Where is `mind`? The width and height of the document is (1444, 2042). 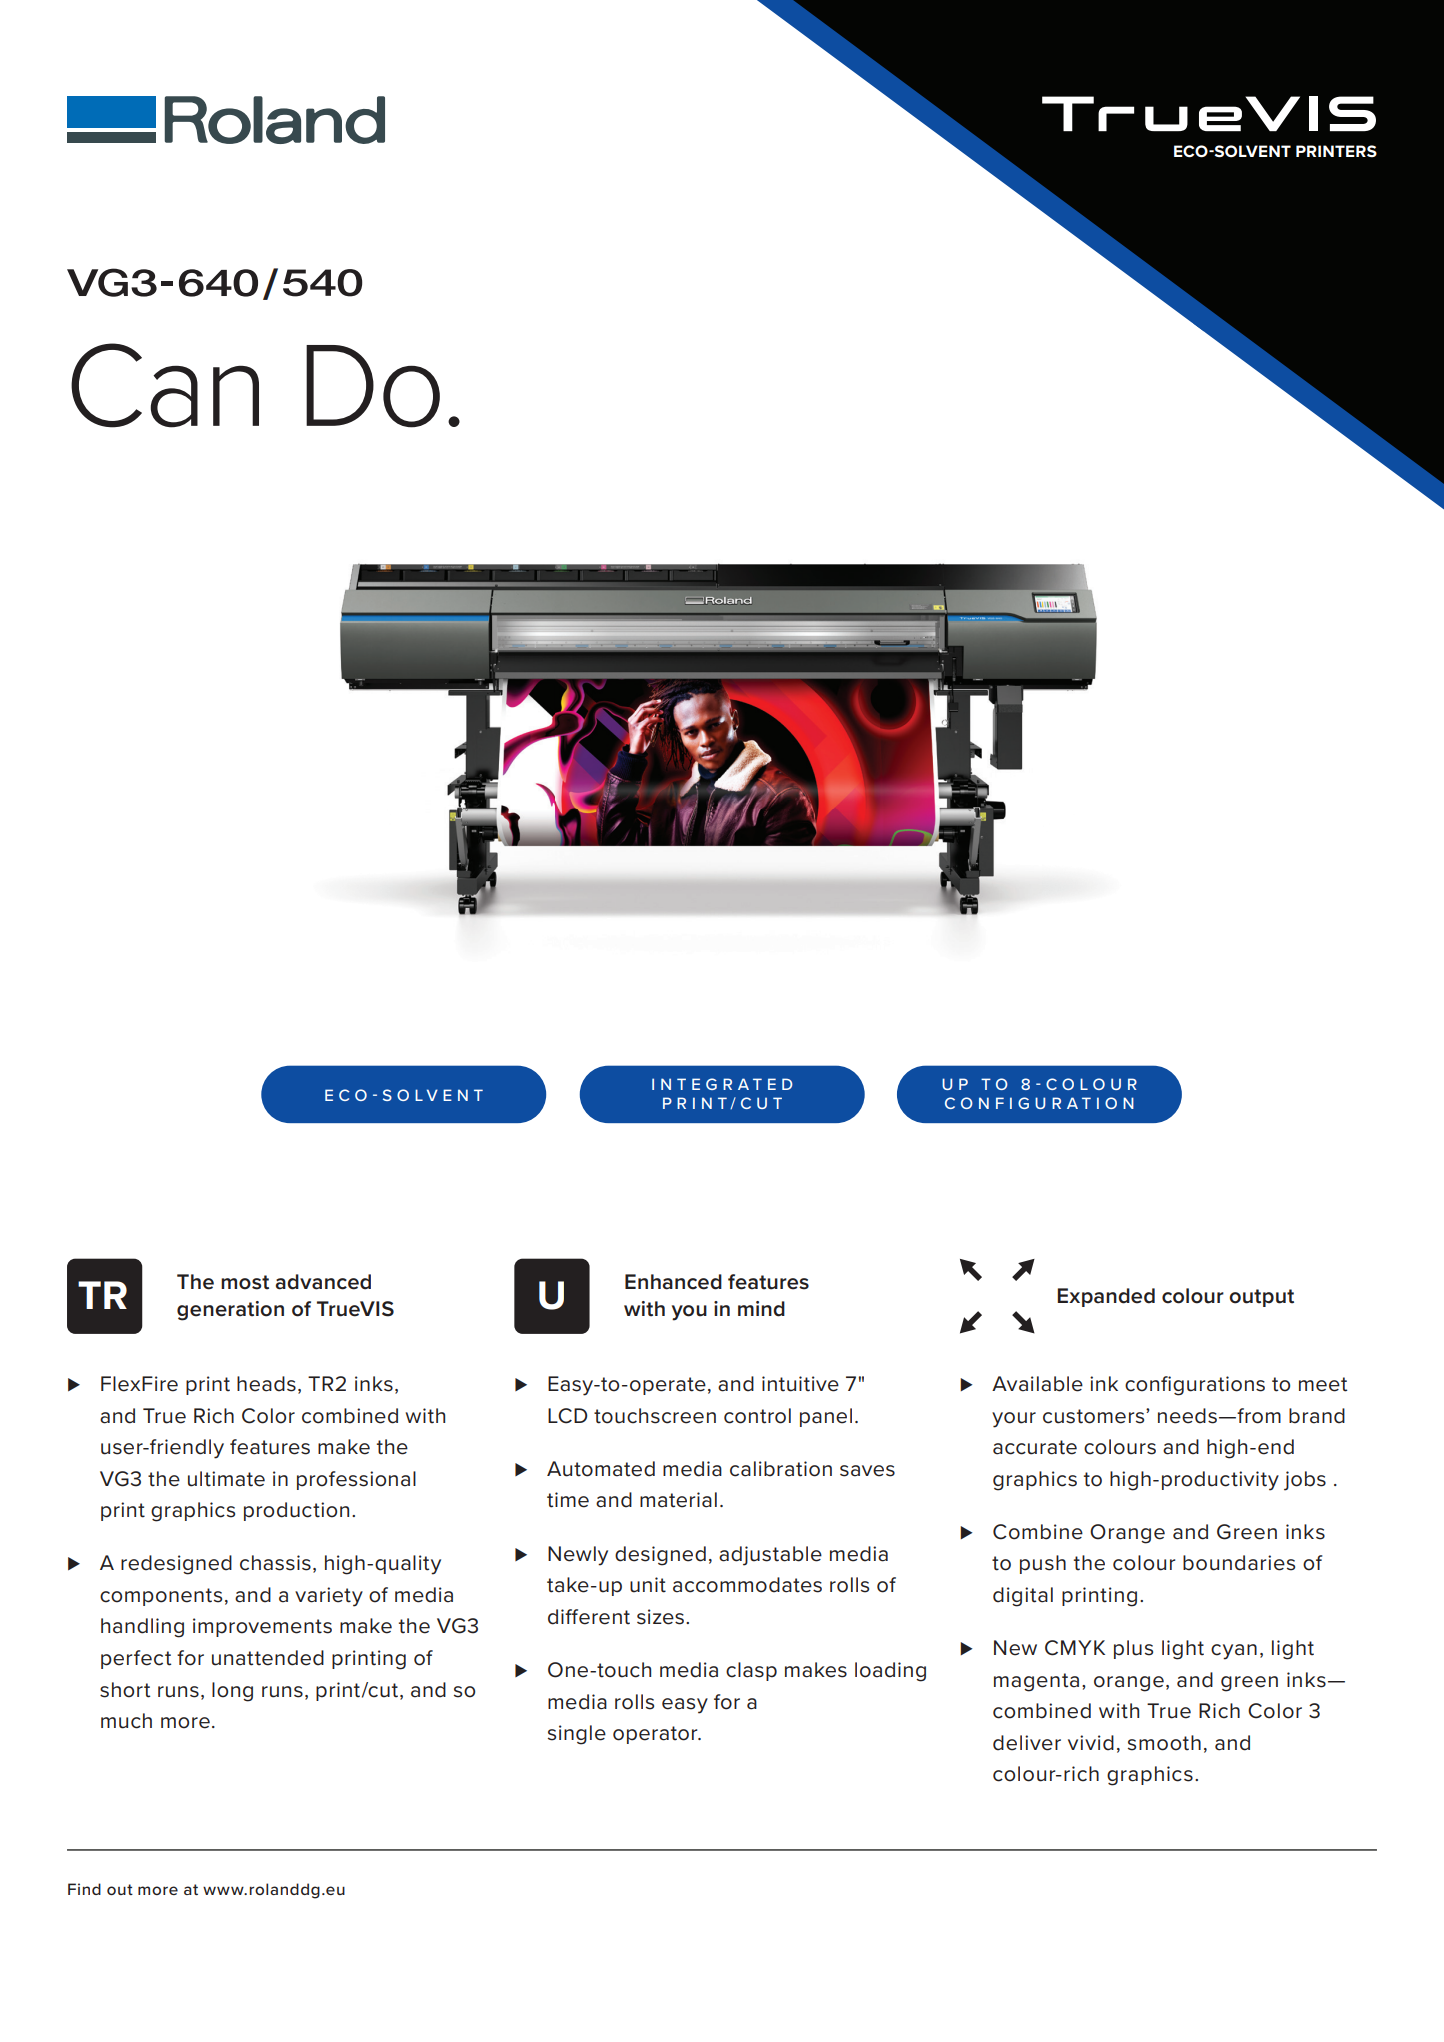
mind is located at coordinates (761, 1309).
